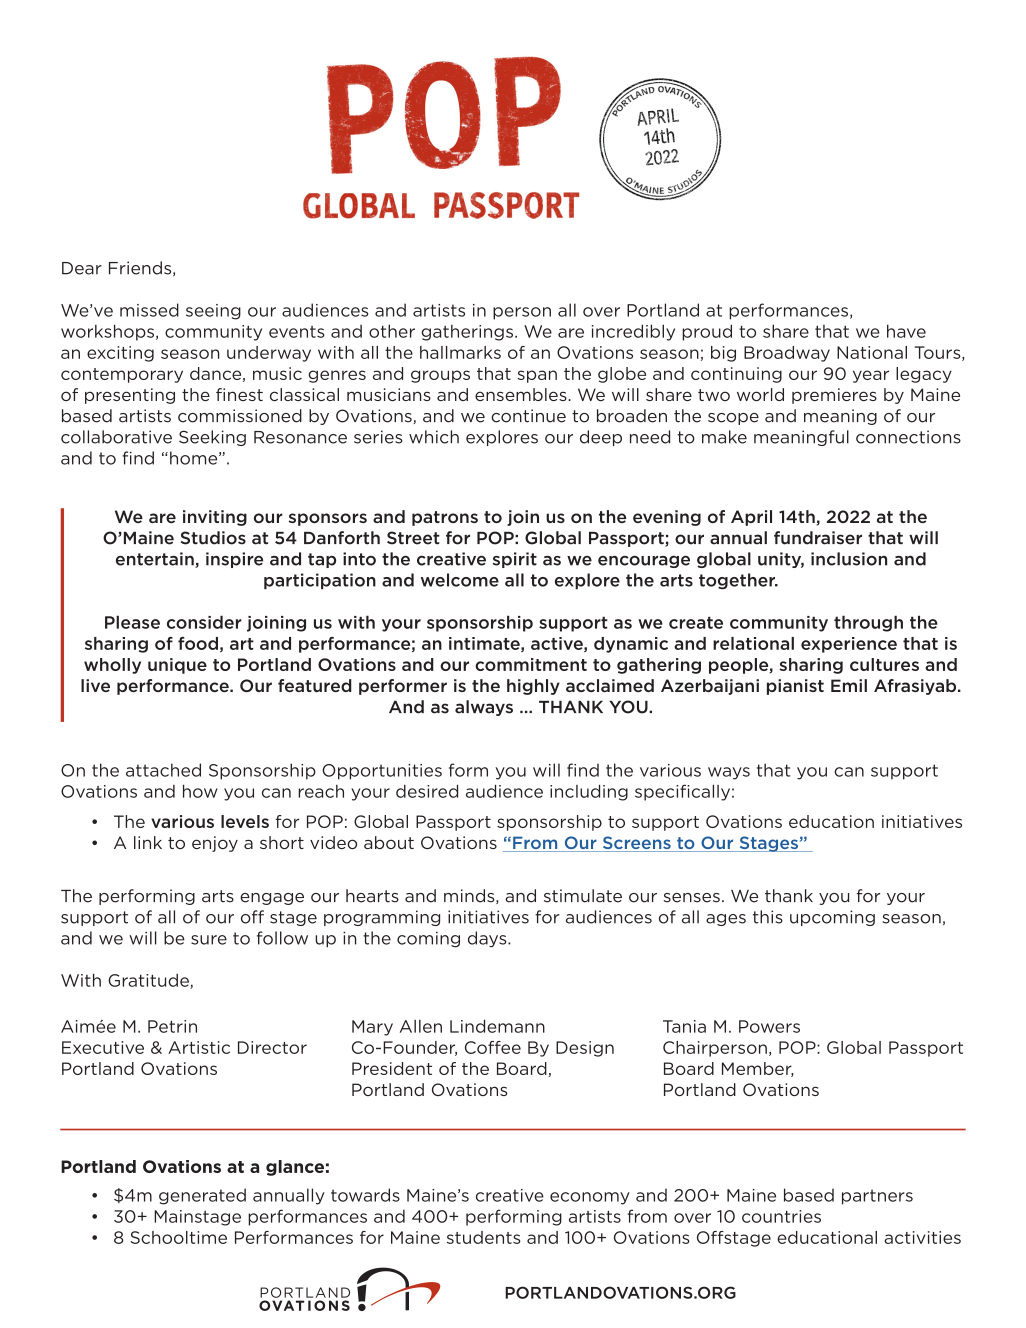 The image size is (1026, 1328). I want to click on have, so click(906, 331).
